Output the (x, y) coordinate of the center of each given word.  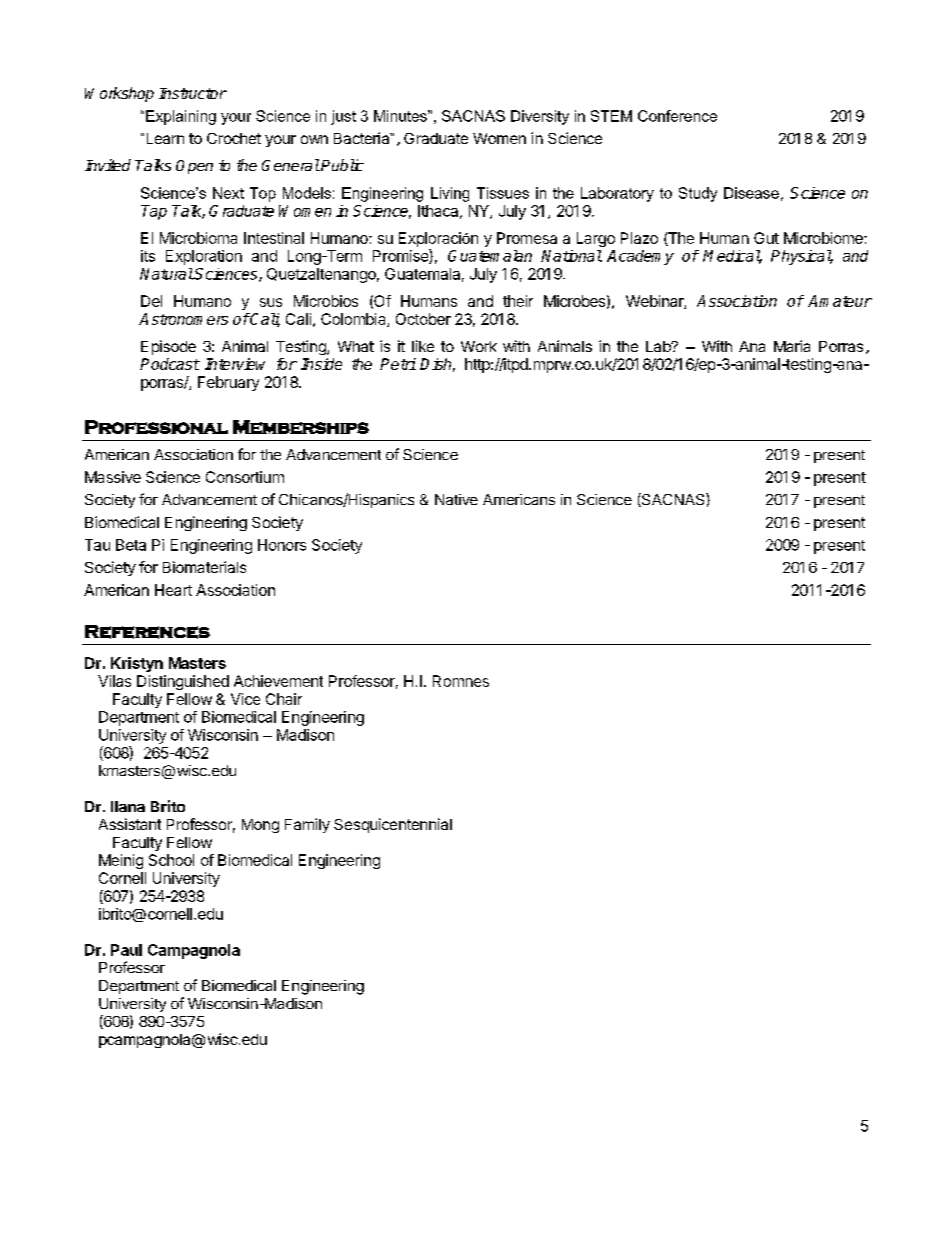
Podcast (170, 364)
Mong (260, 826)
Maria (792, 346)
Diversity (540, 117)
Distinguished (183, 682)
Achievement (278, 681)
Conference (677, 116)
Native (456, 499)
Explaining (181, 117)
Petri (398, 364)
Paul (126, 950)
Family (307, 825)
